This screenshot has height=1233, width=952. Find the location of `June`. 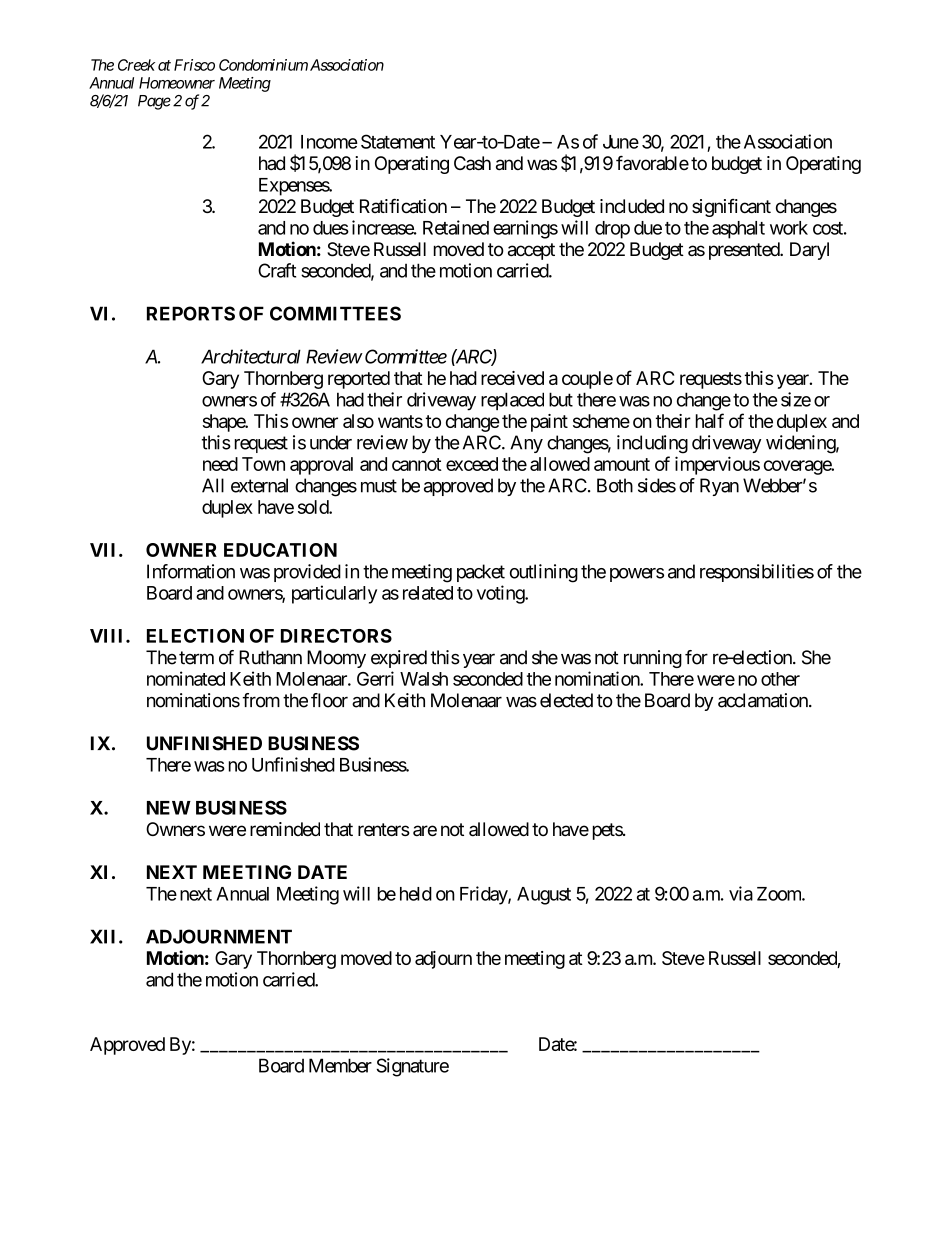

June is located at coordinates (621, 142).
